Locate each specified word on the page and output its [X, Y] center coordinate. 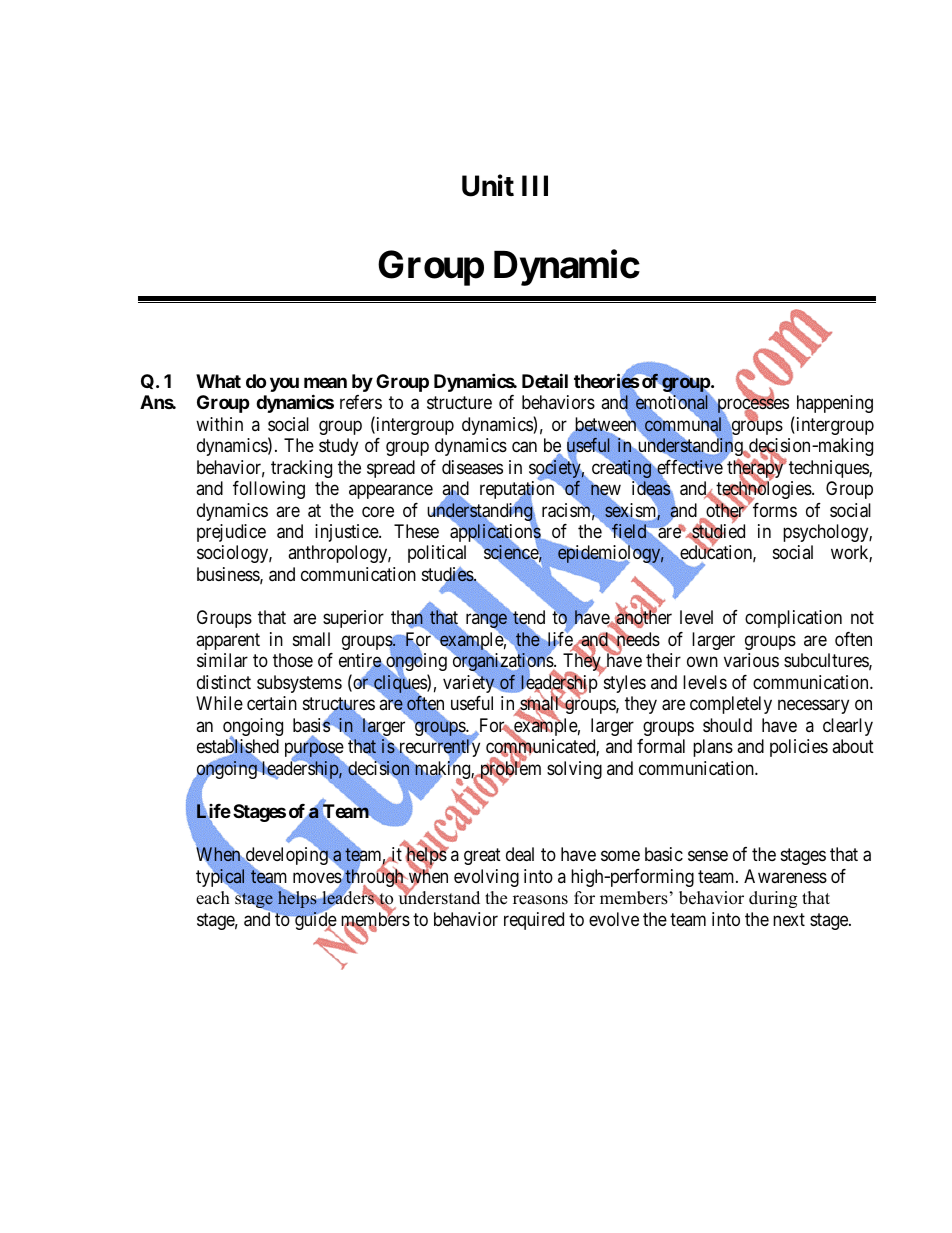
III [535, 185]
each [213, 898]
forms [775, 510]
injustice [347, 533]
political [437, 554]
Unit [488, 185]
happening [835, 404]
